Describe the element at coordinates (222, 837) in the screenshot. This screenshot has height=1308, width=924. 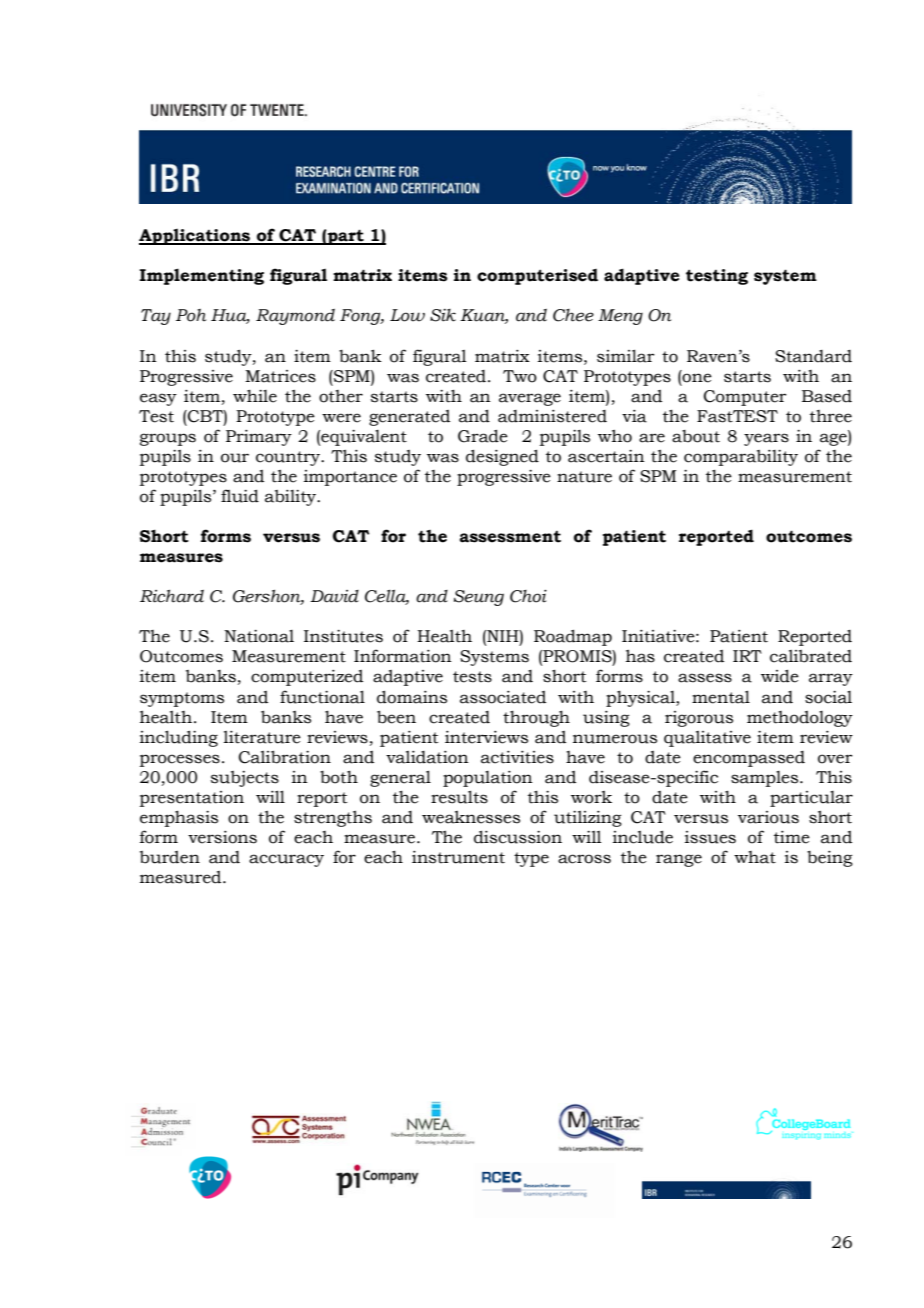
I see `versions` at that location.
